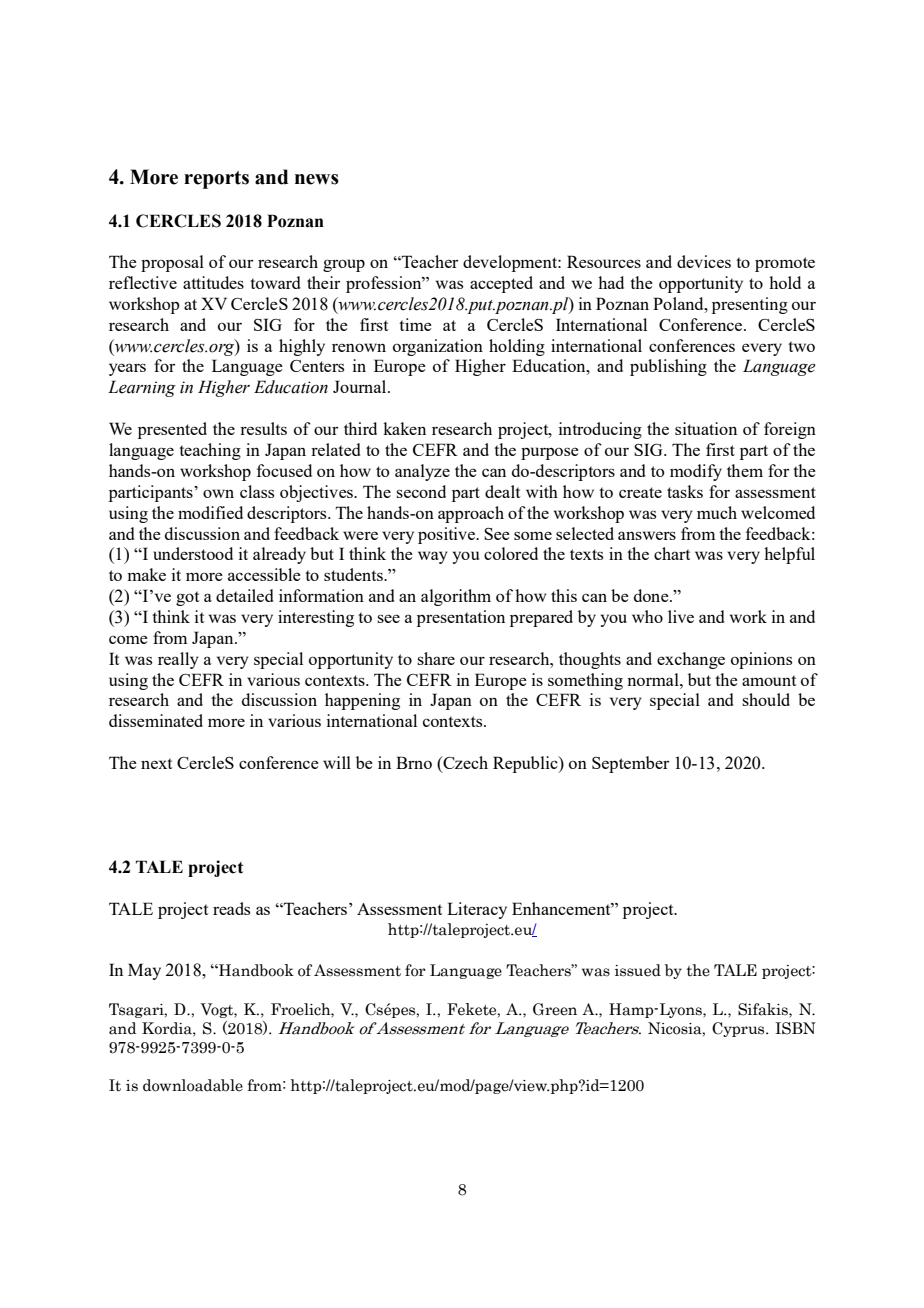  Describe the element at coordinates (422, 472) in the image. I see `analyze` at that location.
